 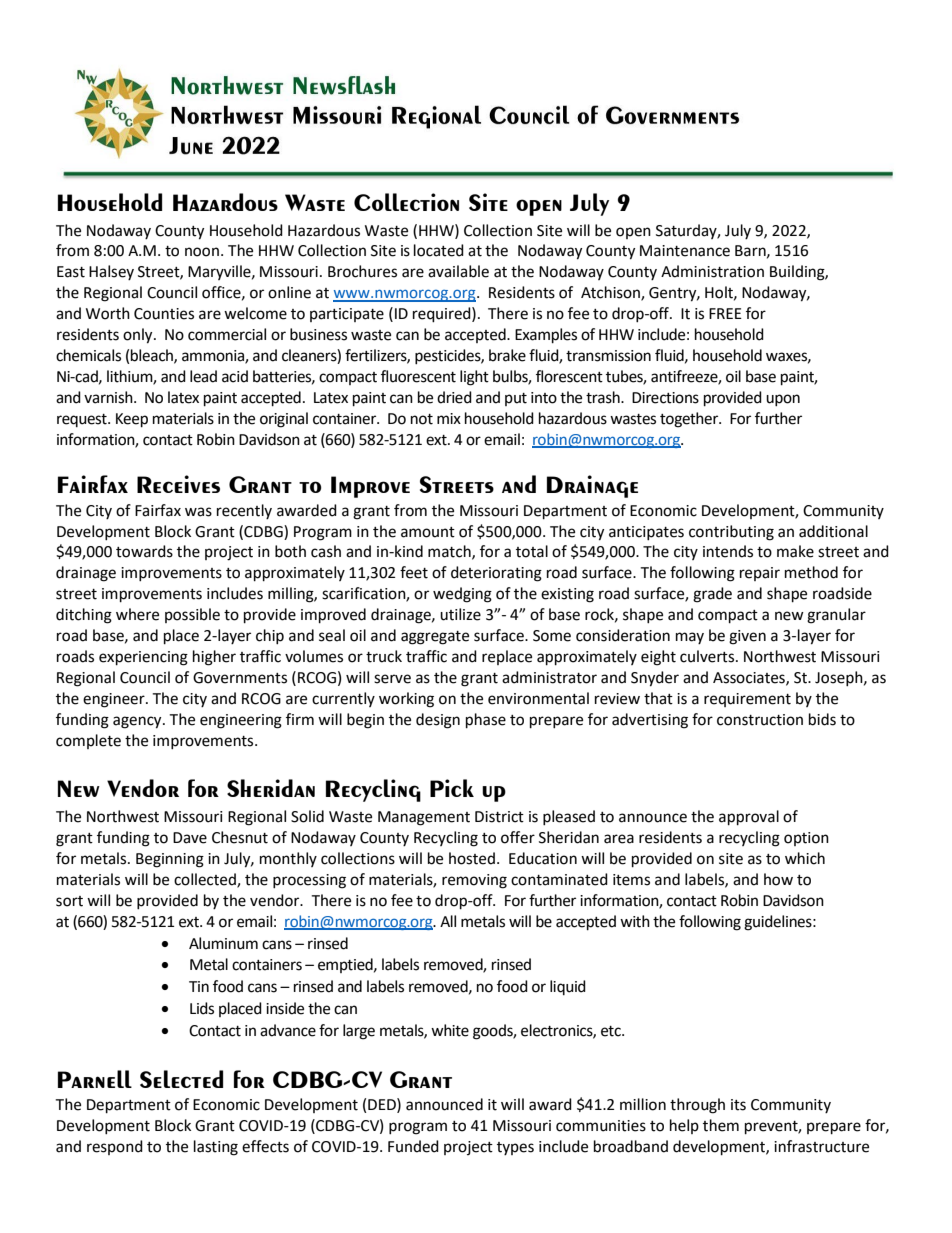 What do you see at coordinates (111, 272) in the document?
I see `Halsey` at bounding box center [111, 272].
